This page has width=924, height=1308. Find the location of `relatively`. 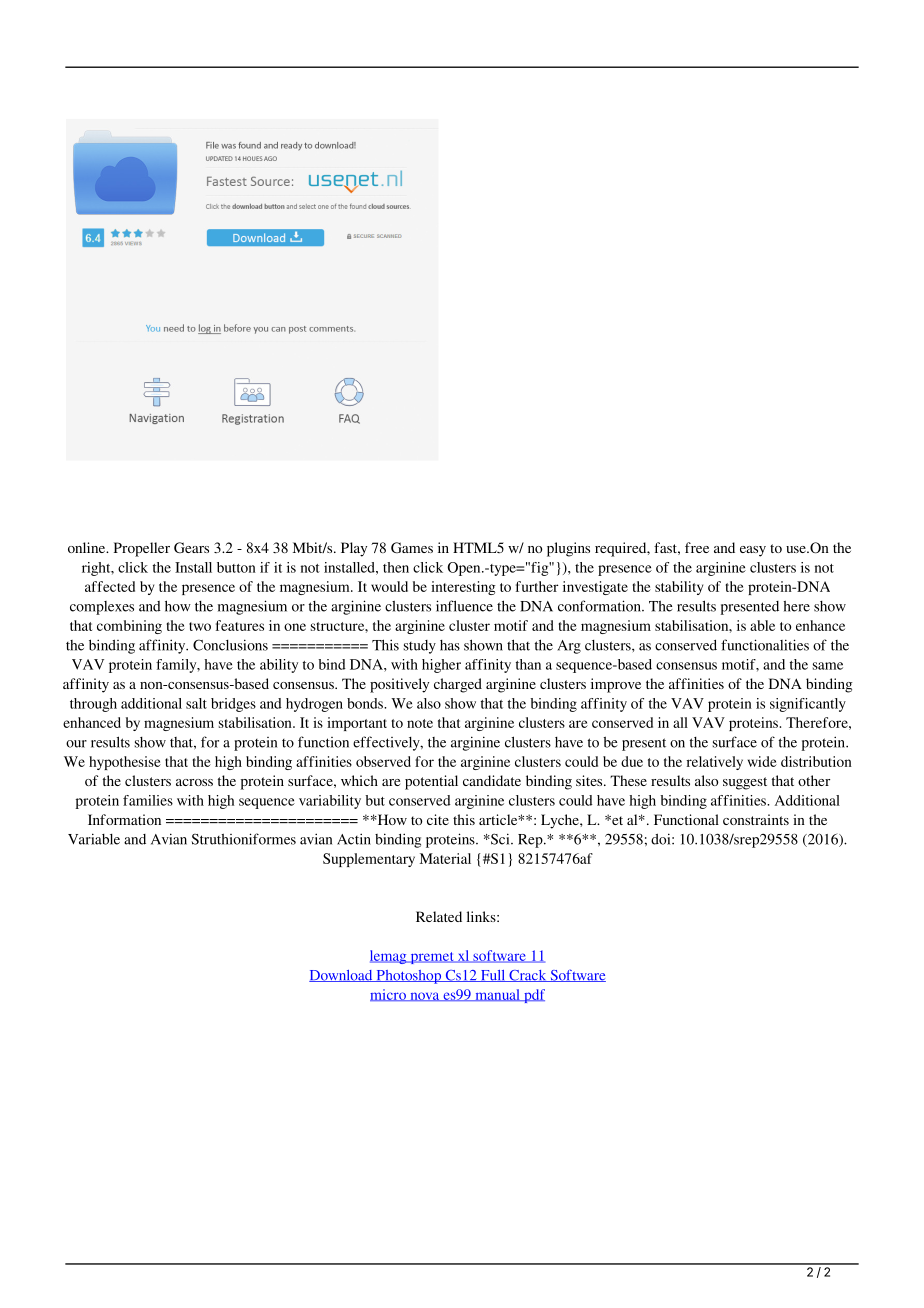

relatively is located at coordinates (715, 763).
